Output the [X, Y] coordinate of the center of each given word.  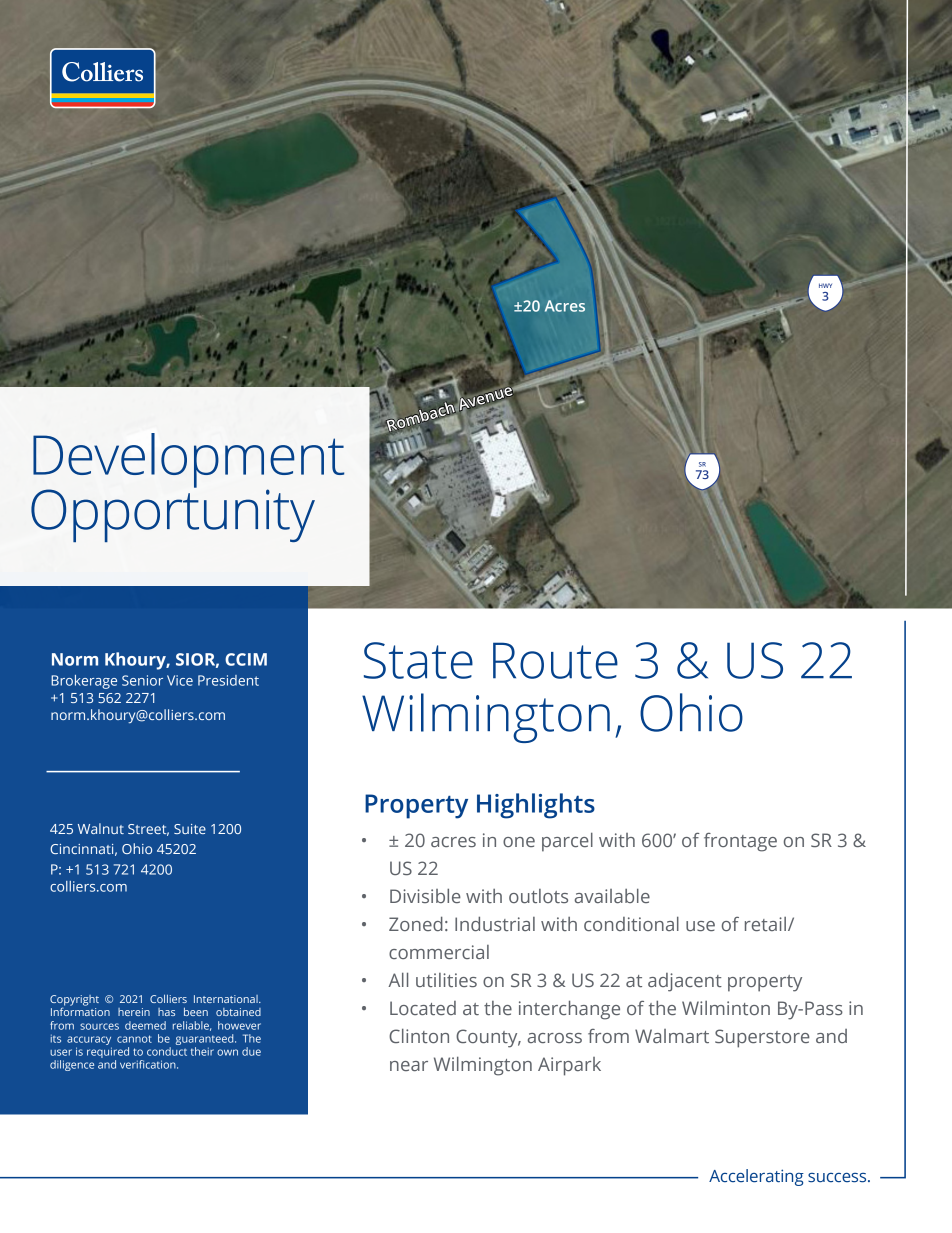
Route [555, 660]
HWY [825, 285]
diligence [72, 1065]
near [409, 1066]
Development [188, 461]
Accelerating [756, 1177]
